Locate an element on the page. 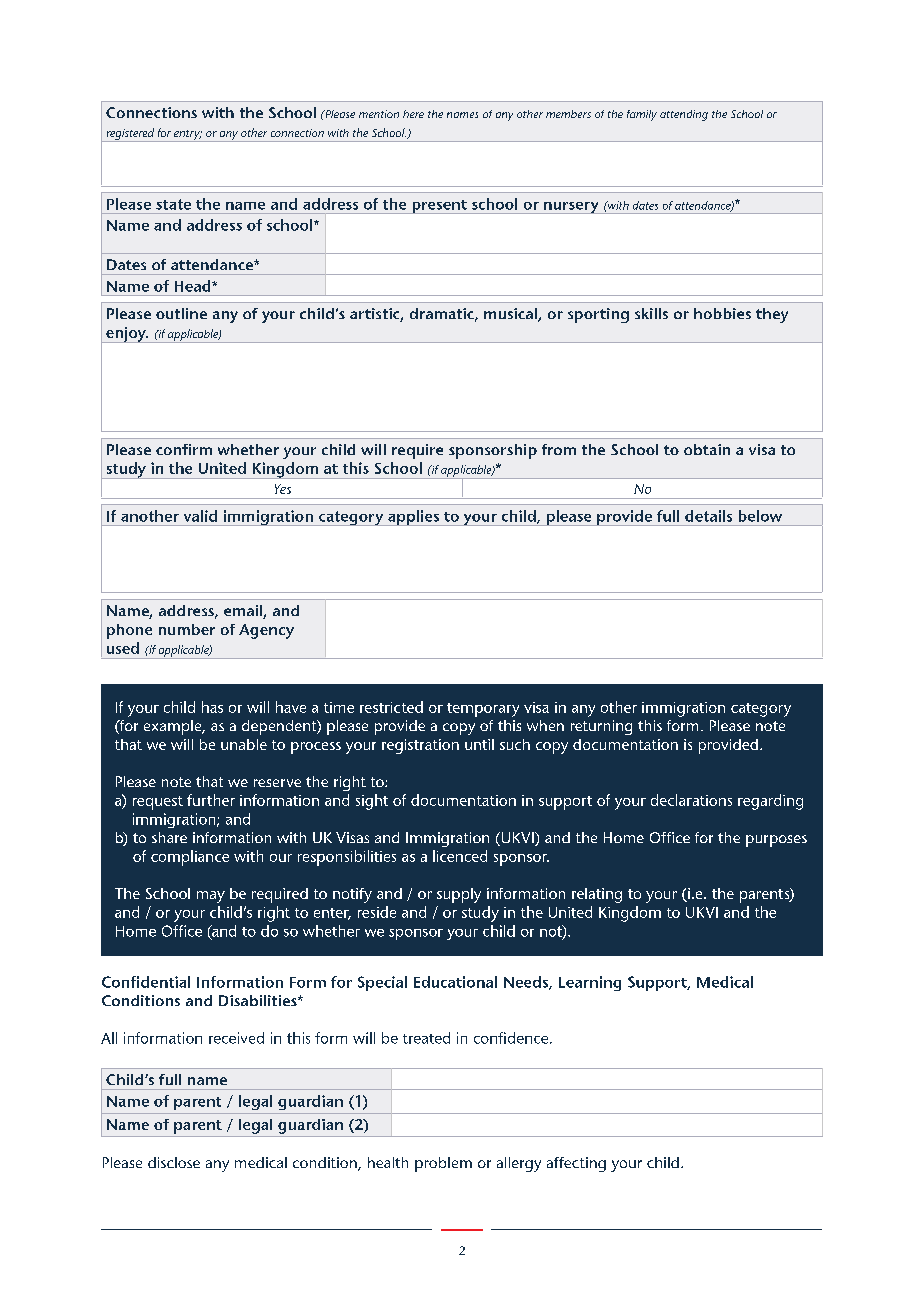 Image resolution: width=924 pixels, height=1308 pixels. applies is located at coordinates (414, 518).
